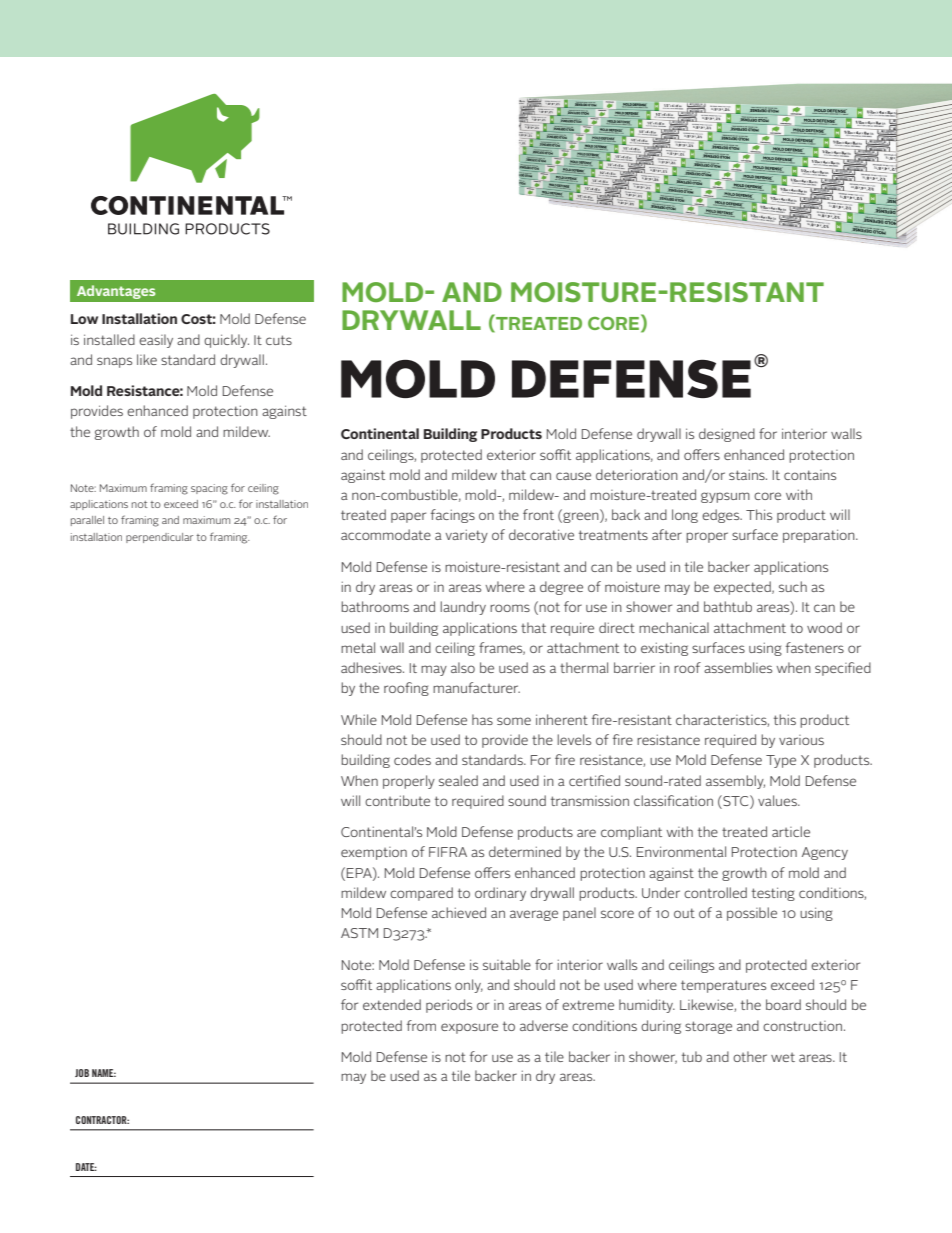 This screenshot has height=1233, width=952. Describe the element at coordinates (159, 538) in the screenshot. I see `perpendicular` at that location.
